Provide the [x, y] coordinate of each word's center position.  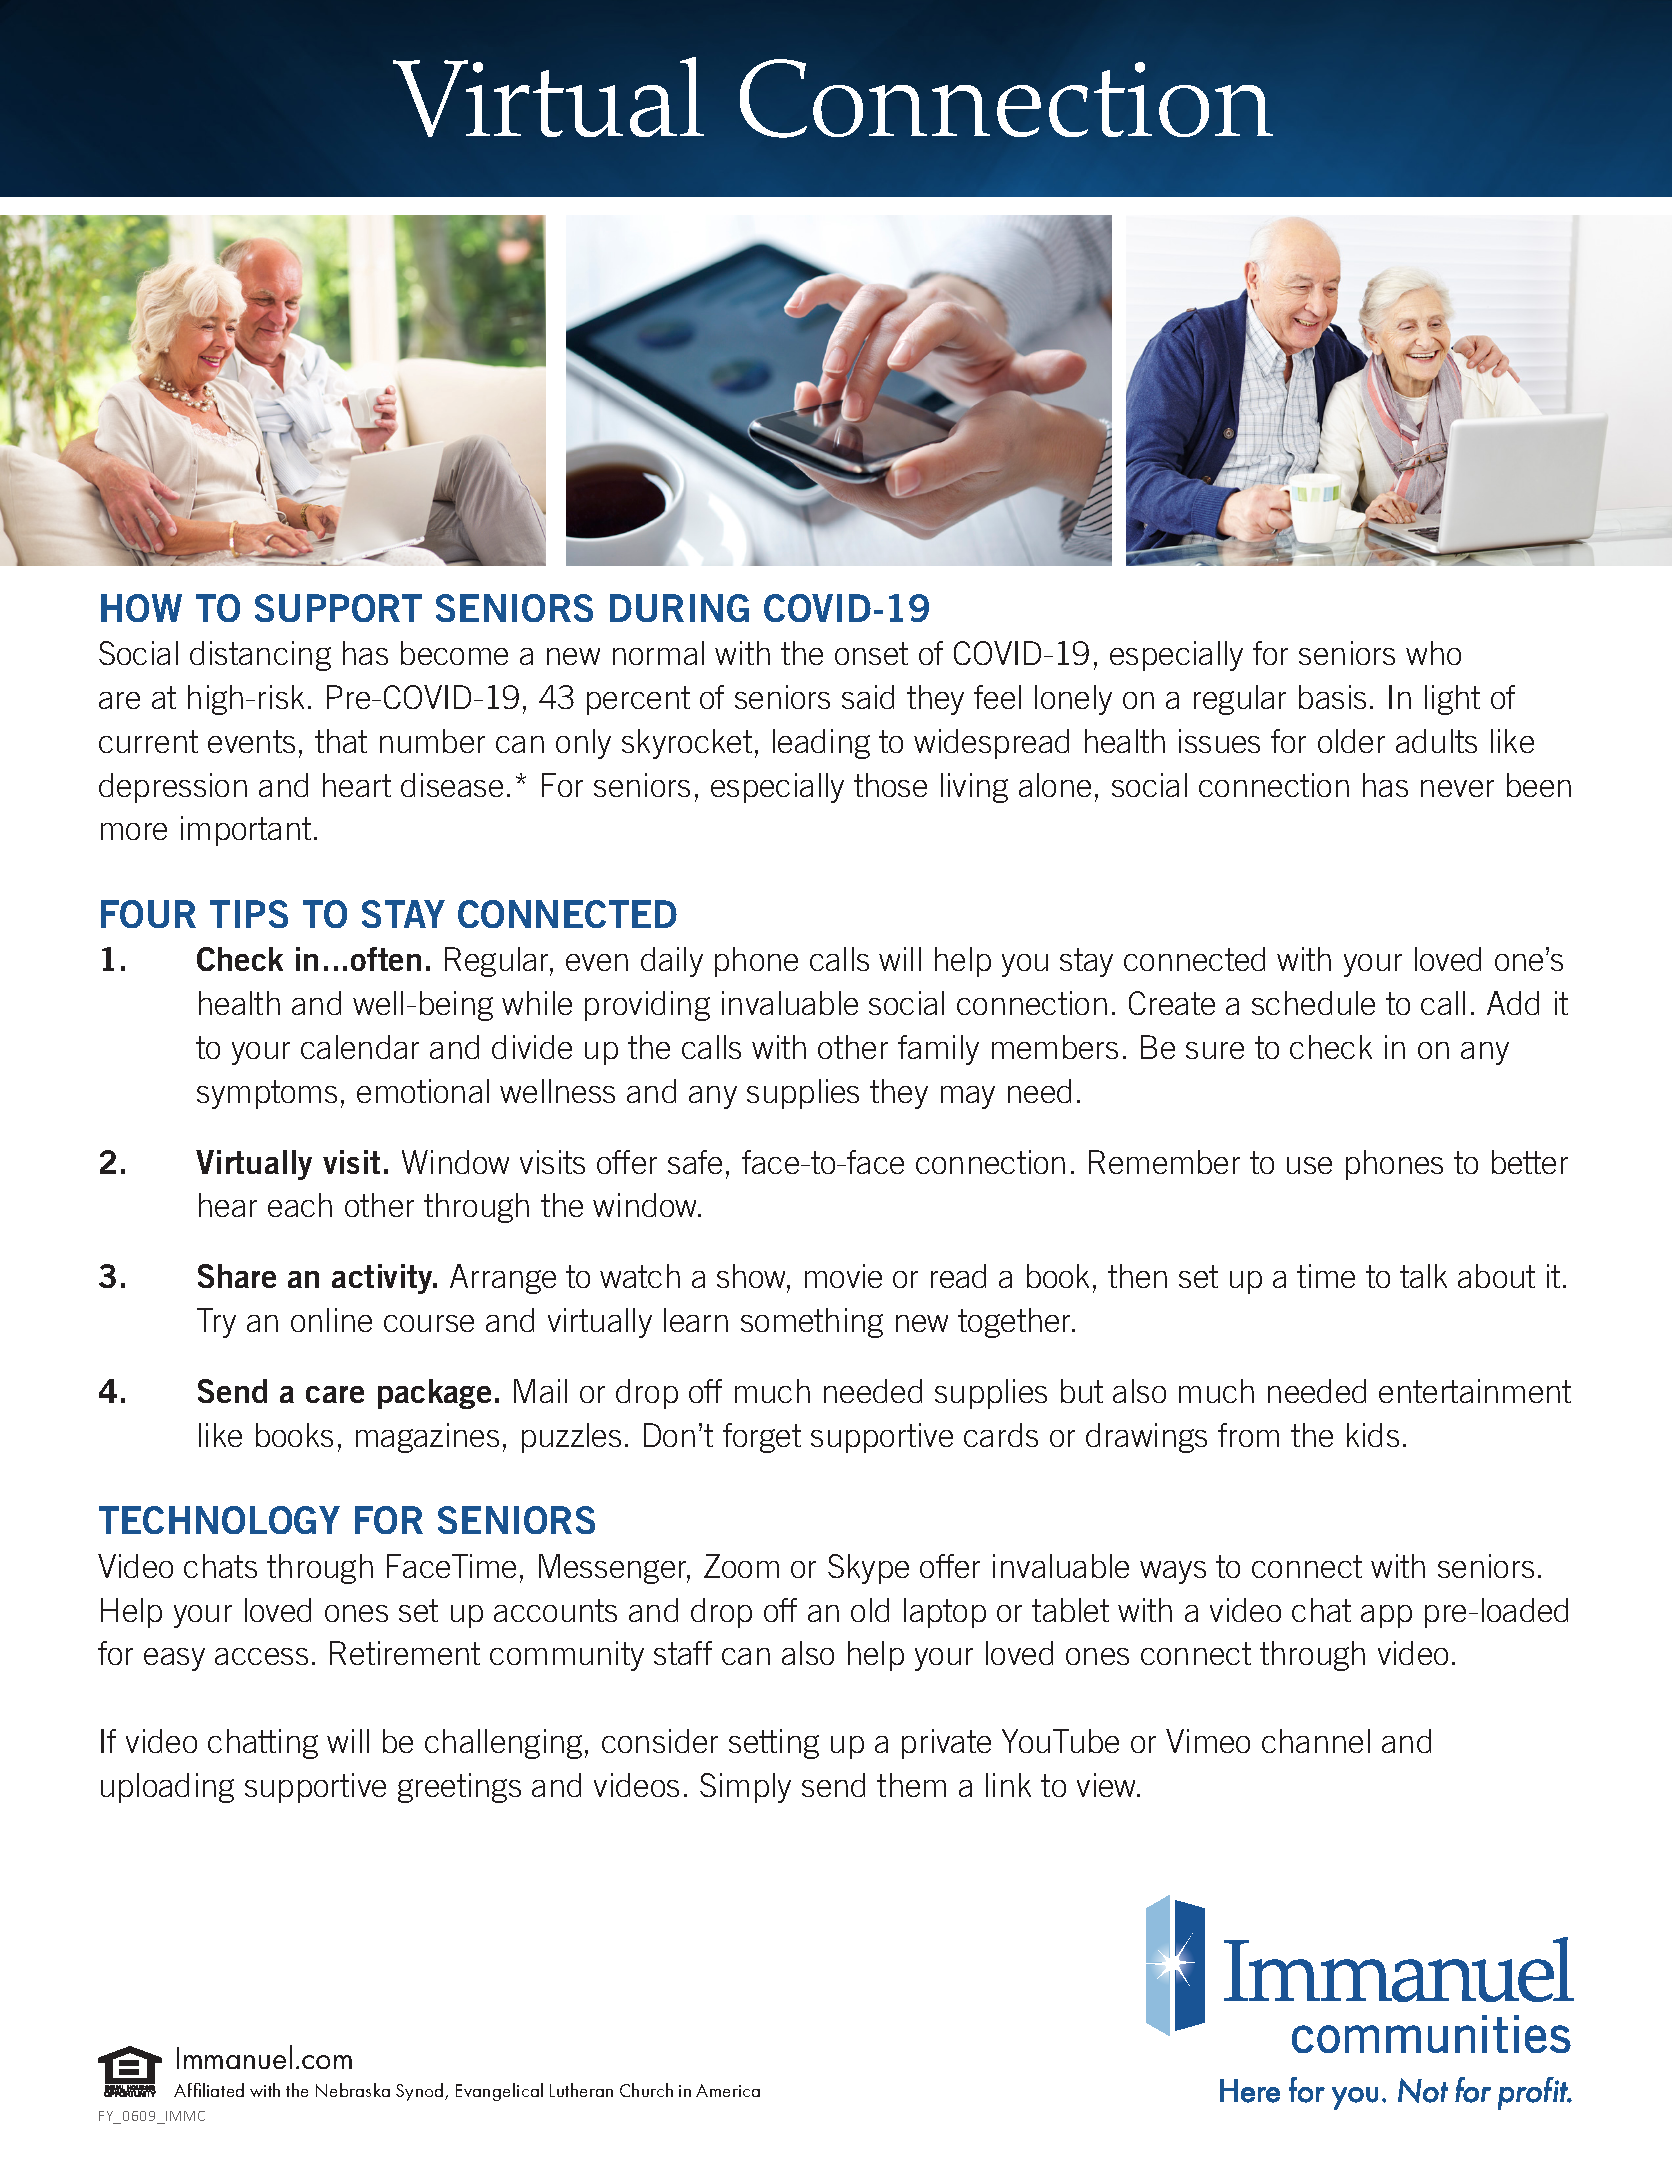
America [728, 2090]
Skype [868, 1569]
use [1309, 1165]
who [1433, 653]
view [1108, 1785]
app [1386, 1616]
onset [871, 653]
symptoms [267, 1094]
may [968, 1097]
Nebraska [353, 2090]
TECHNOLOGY [219, 1520]
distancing [260, 656]
